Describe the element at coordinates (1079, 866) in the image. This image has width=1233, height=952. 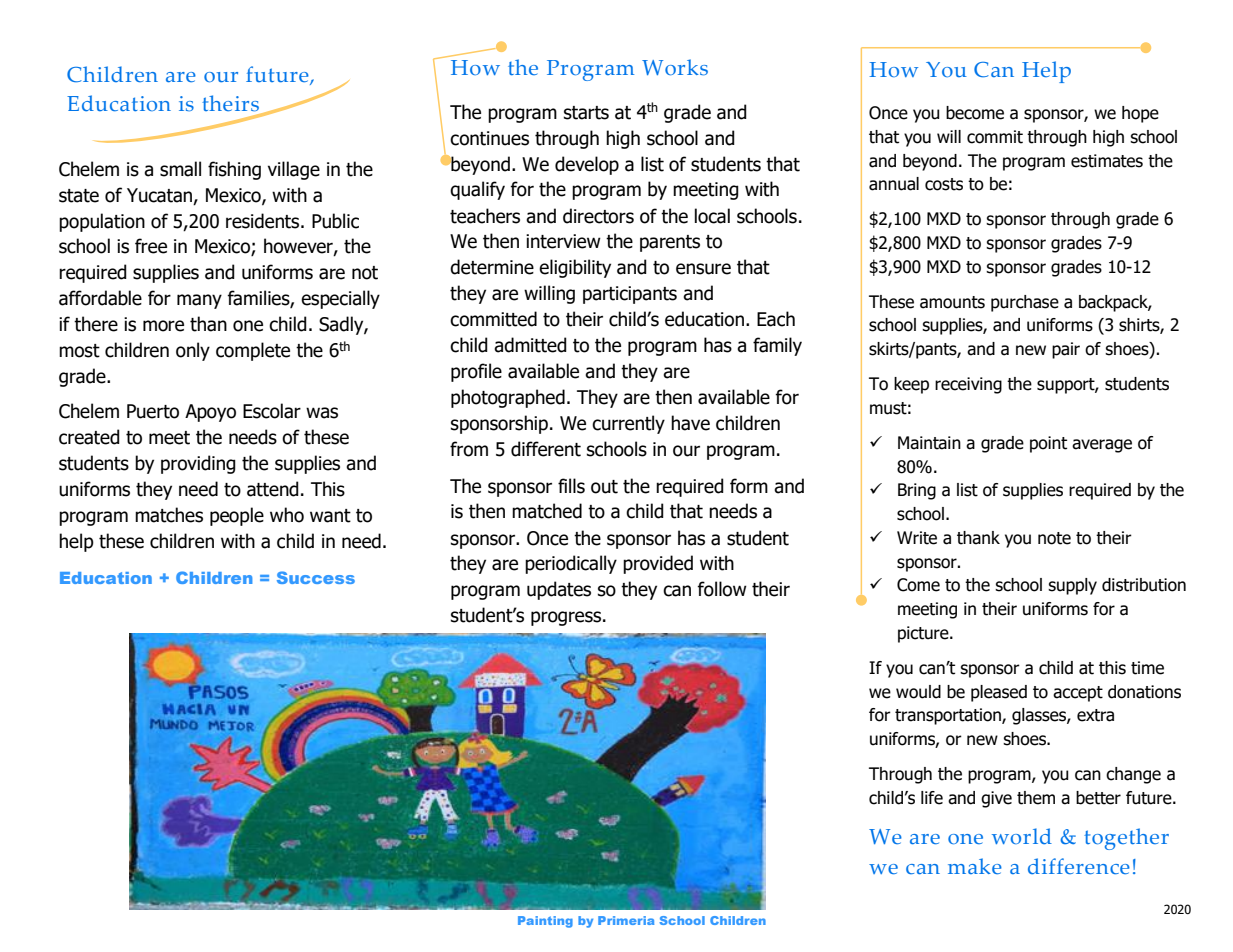
I see `difference` at that location.
